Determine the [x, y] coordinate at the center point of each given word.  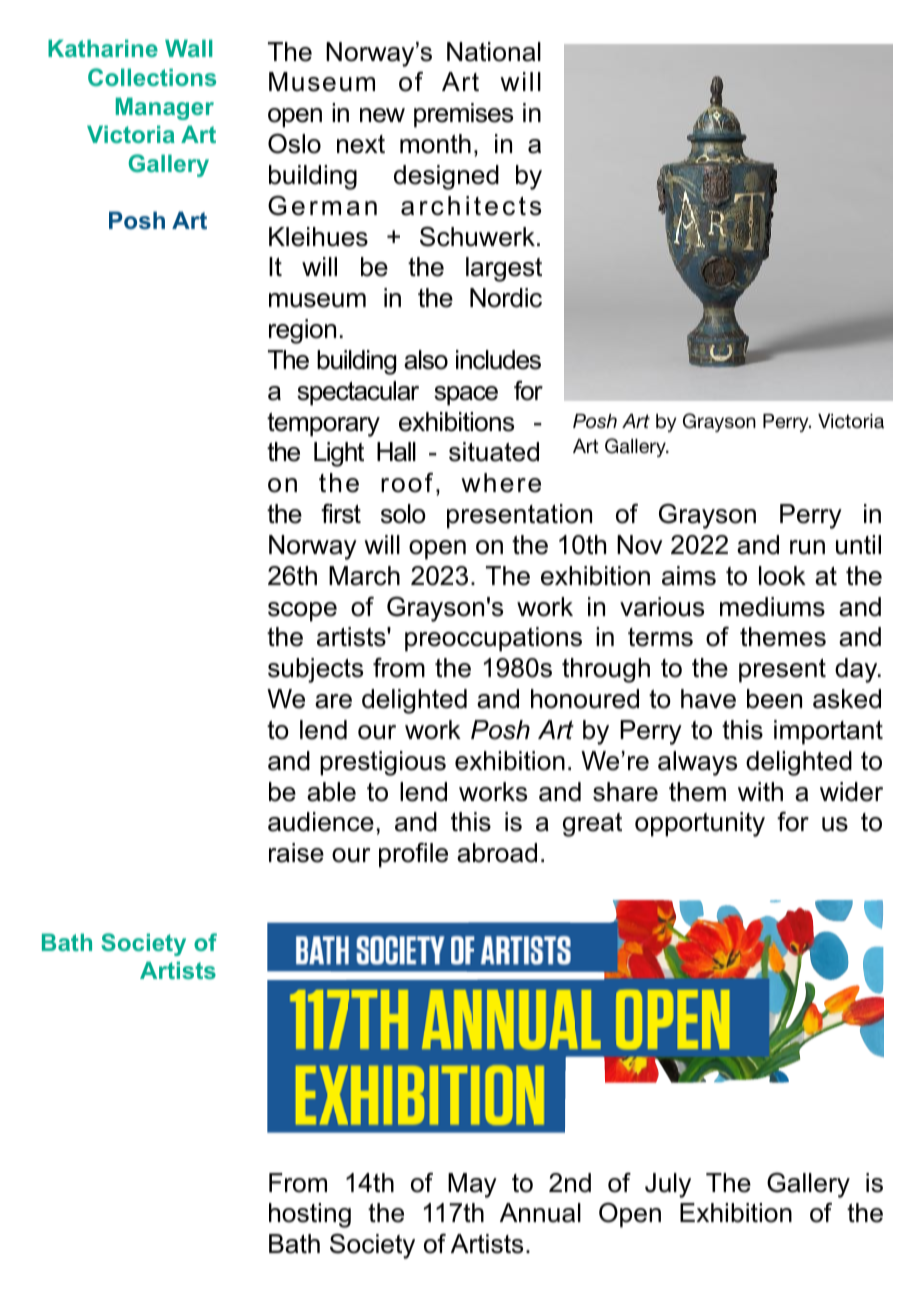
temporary [323, 424]
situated [494, 452]
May [472, 1185]
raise [296, 853]
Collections [152, 77]
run [807, 547]
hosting [310, 1215]
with [760, 791]
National [494, 52]
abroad [497, 853]
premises [463, 115]
